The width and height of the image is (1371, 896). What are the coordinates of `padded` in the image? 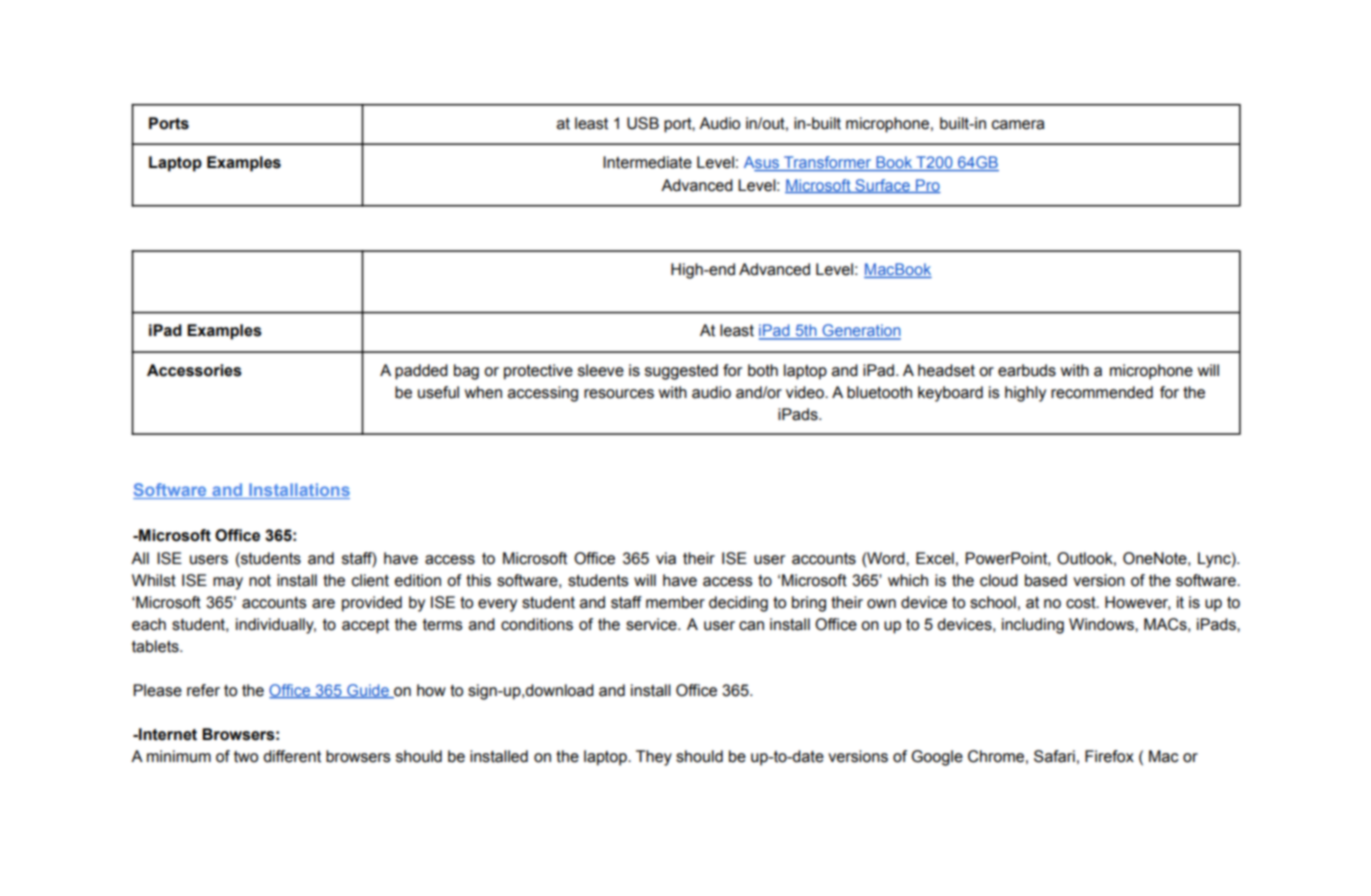 It's located at (421, 372).
